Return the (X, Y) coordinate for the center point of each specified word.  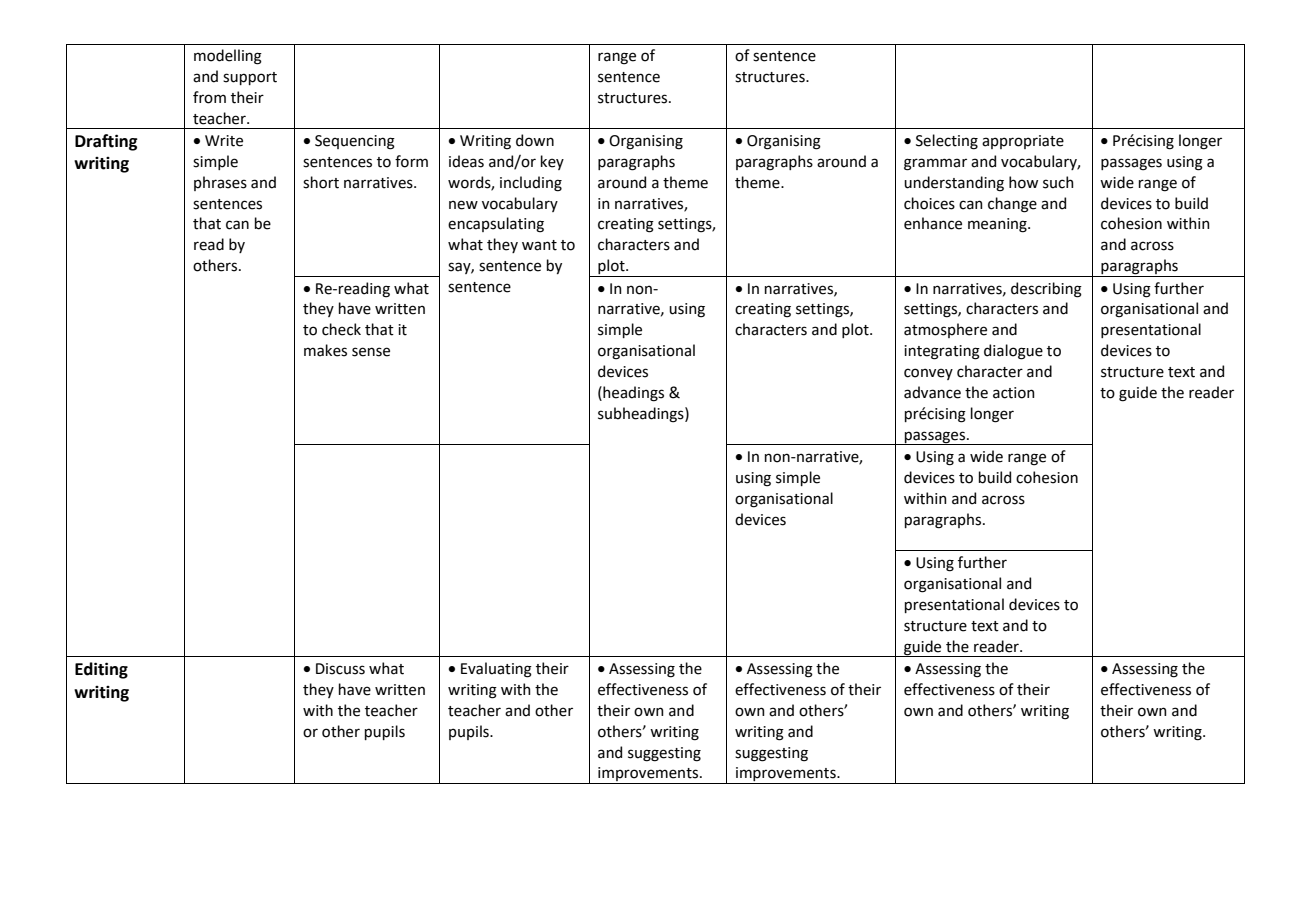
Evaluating (496, 670)
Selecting (947, 142)
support (250, 78)
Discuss (340, 669)
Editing (101, 670)
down (535, 140)
